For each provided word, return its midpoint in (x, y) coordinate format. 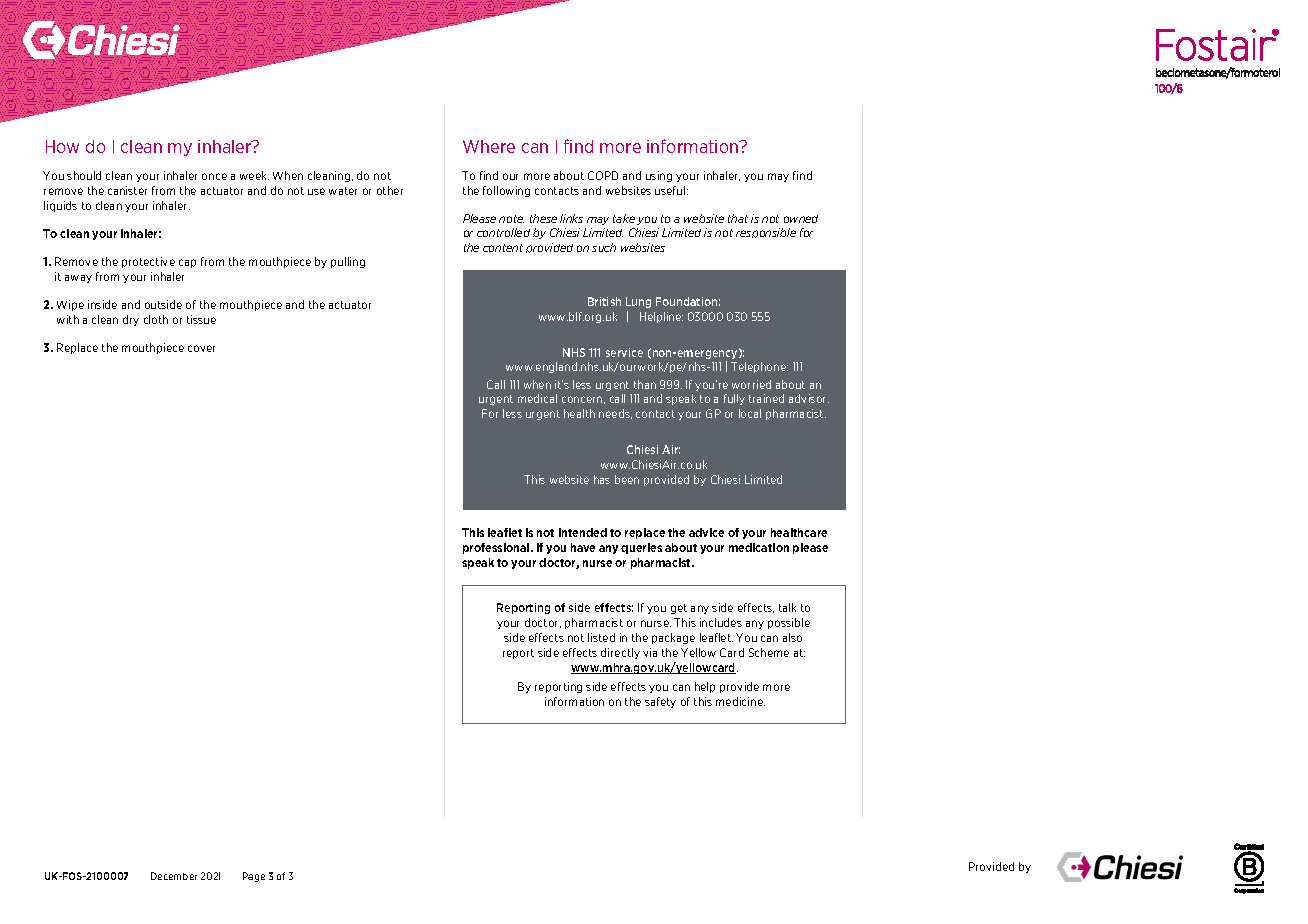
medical (537, 398)
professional (497, 548)
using (659, 176)
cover (201, 348)
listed (601, 637)
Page (254, 877)
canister (127, 190)
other (390, 190)
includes (721, 622)
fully (734, 399)
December (174, 876)
